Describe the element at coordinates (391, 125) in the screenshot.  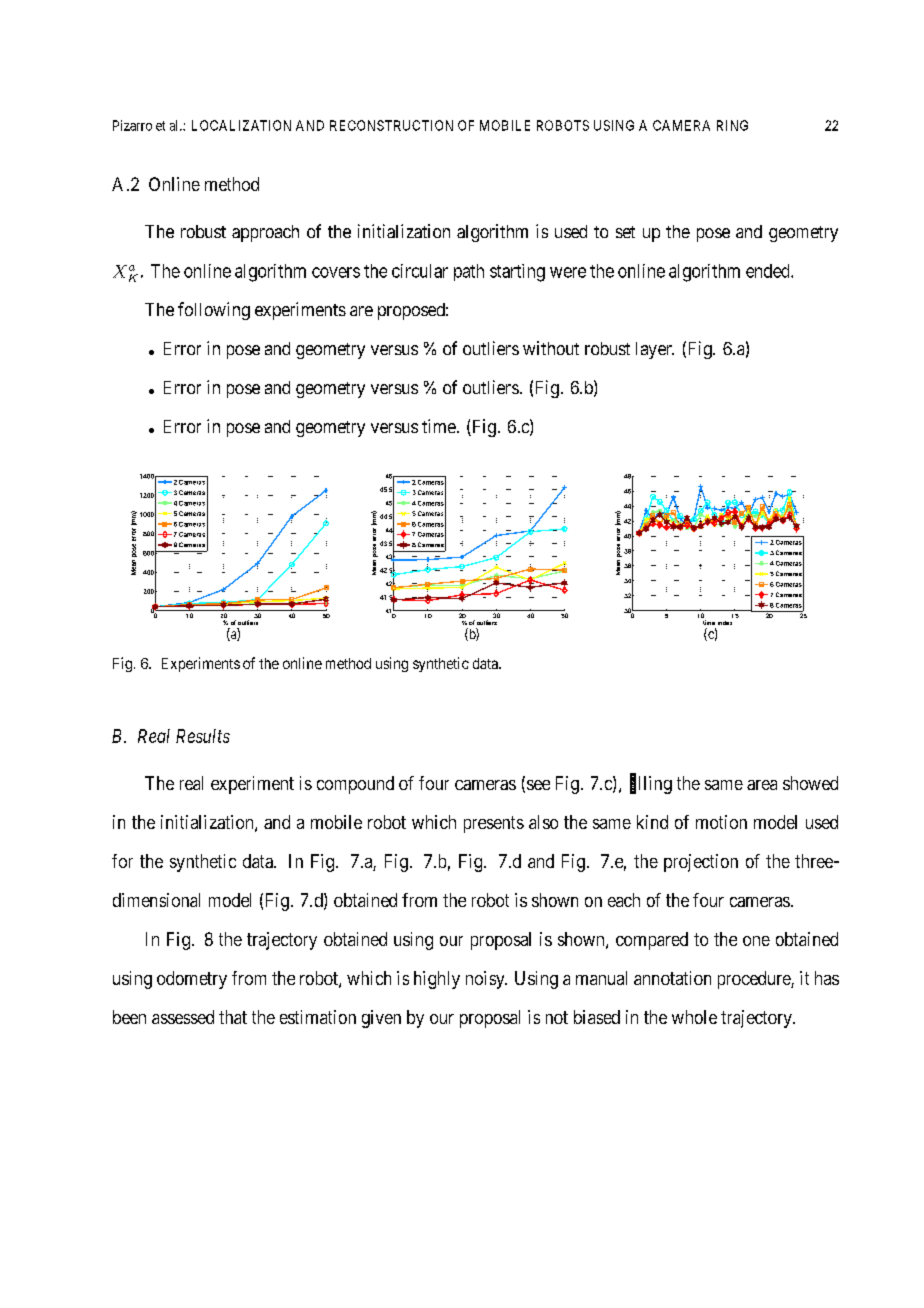
I see `RECONSTRUCTION` at that location.
